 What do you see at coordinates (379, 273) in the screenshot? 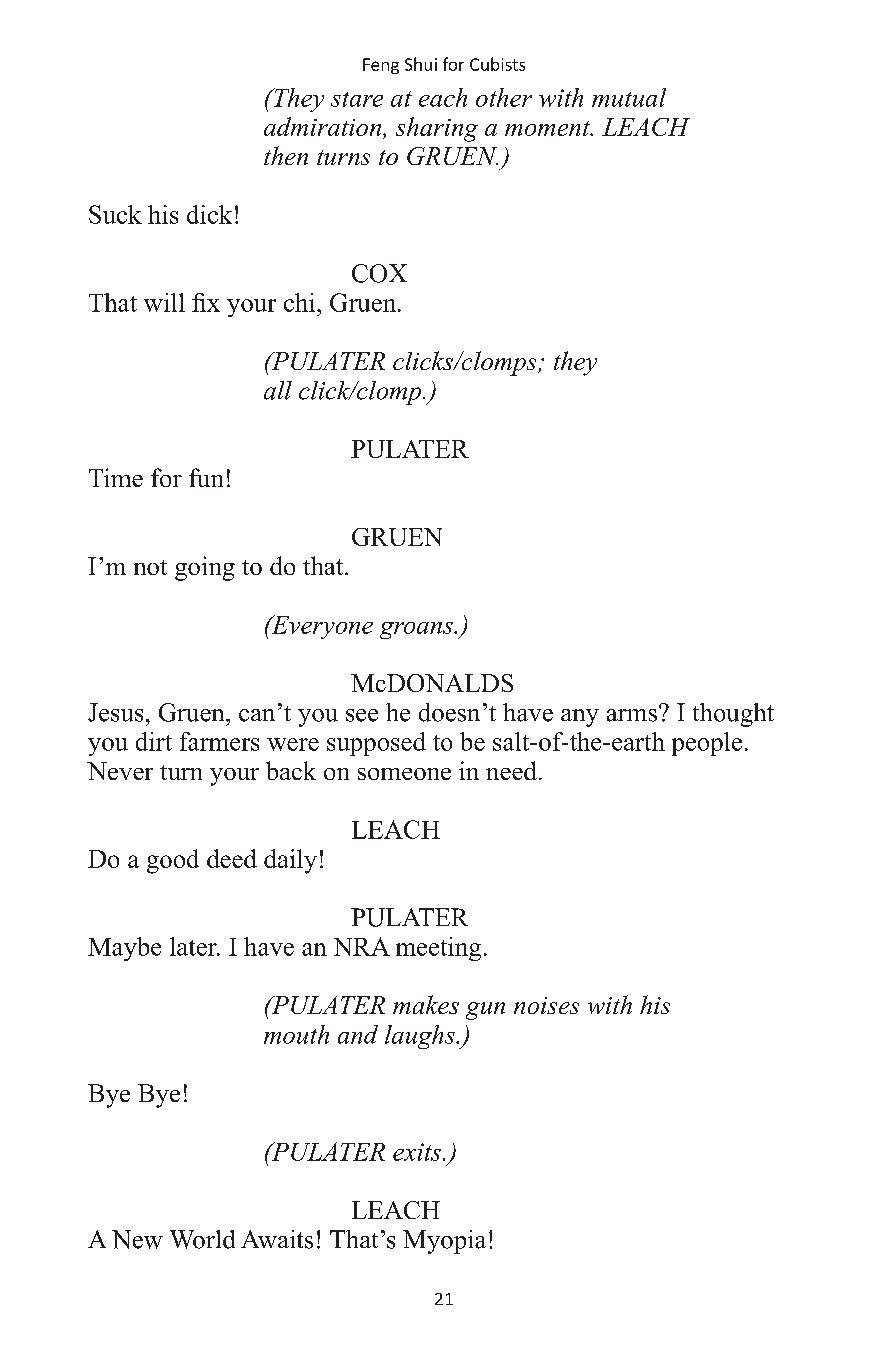
I see `COX` at bounding box center [379, 273].
